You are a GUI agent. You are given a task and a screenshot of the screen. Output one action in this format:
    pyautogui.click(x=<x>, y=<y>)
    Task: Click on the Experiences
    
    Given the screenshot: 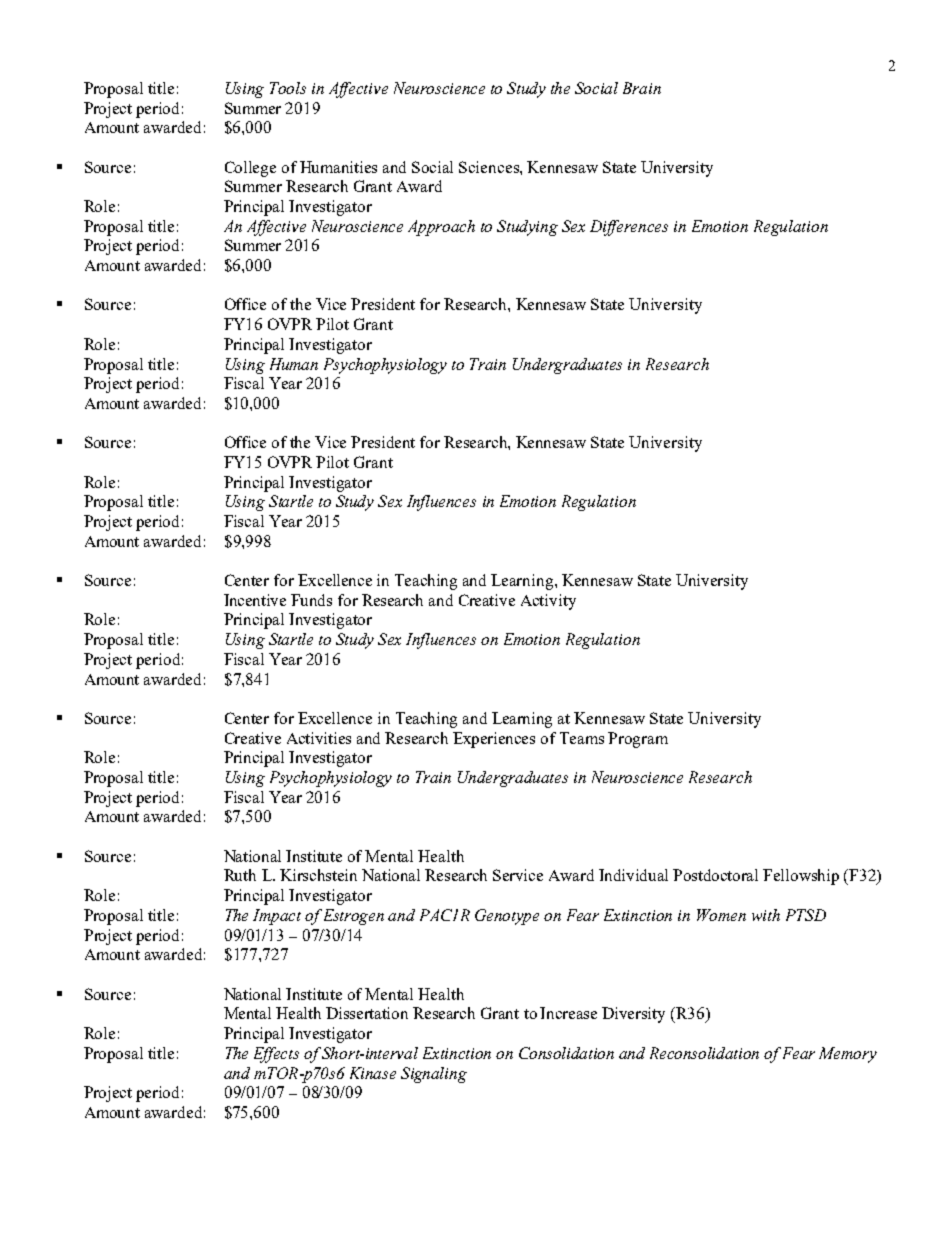 What is the action you would take?
    pyautogui.click(x=494, y=740)
